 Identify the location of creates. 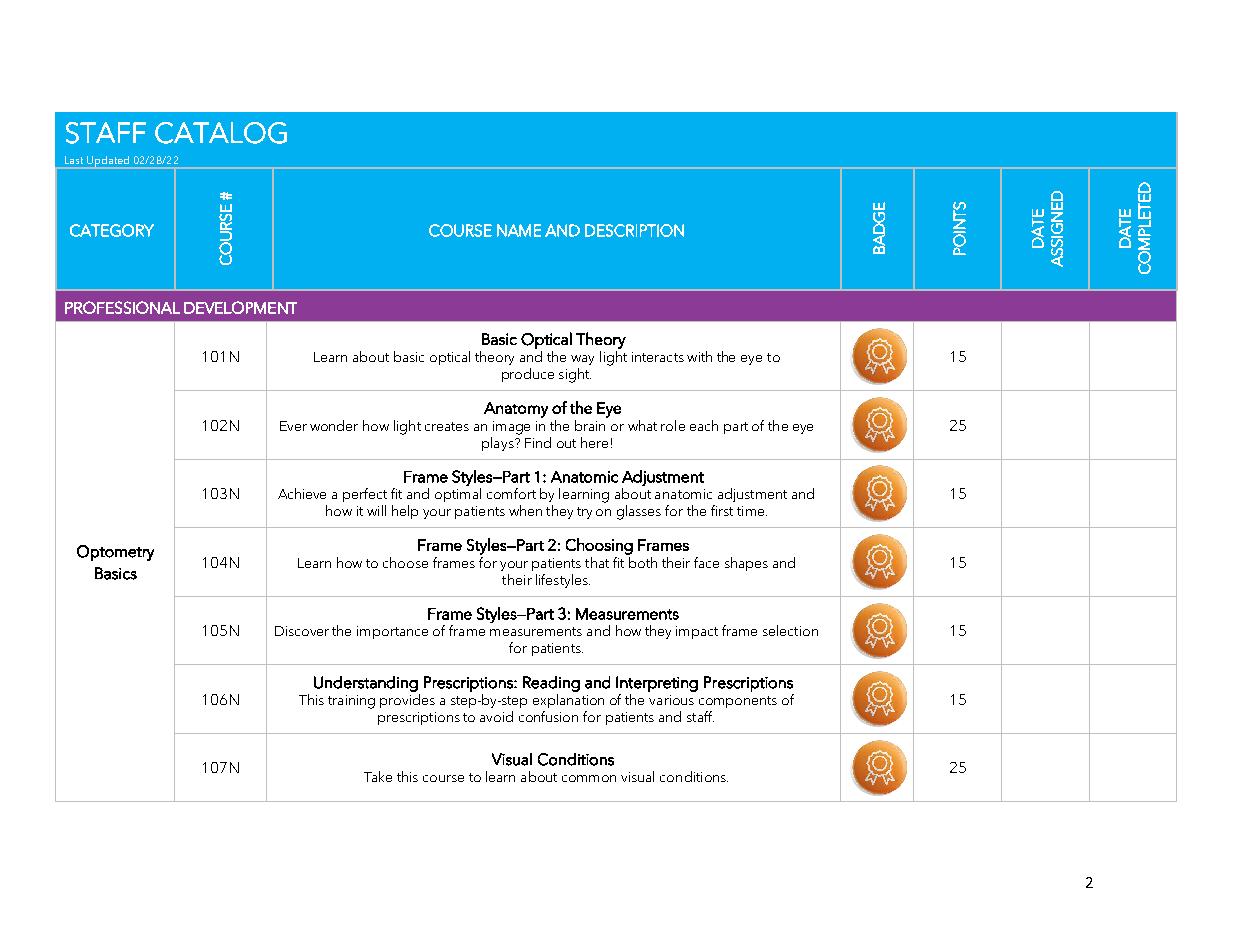
(447, 426).
